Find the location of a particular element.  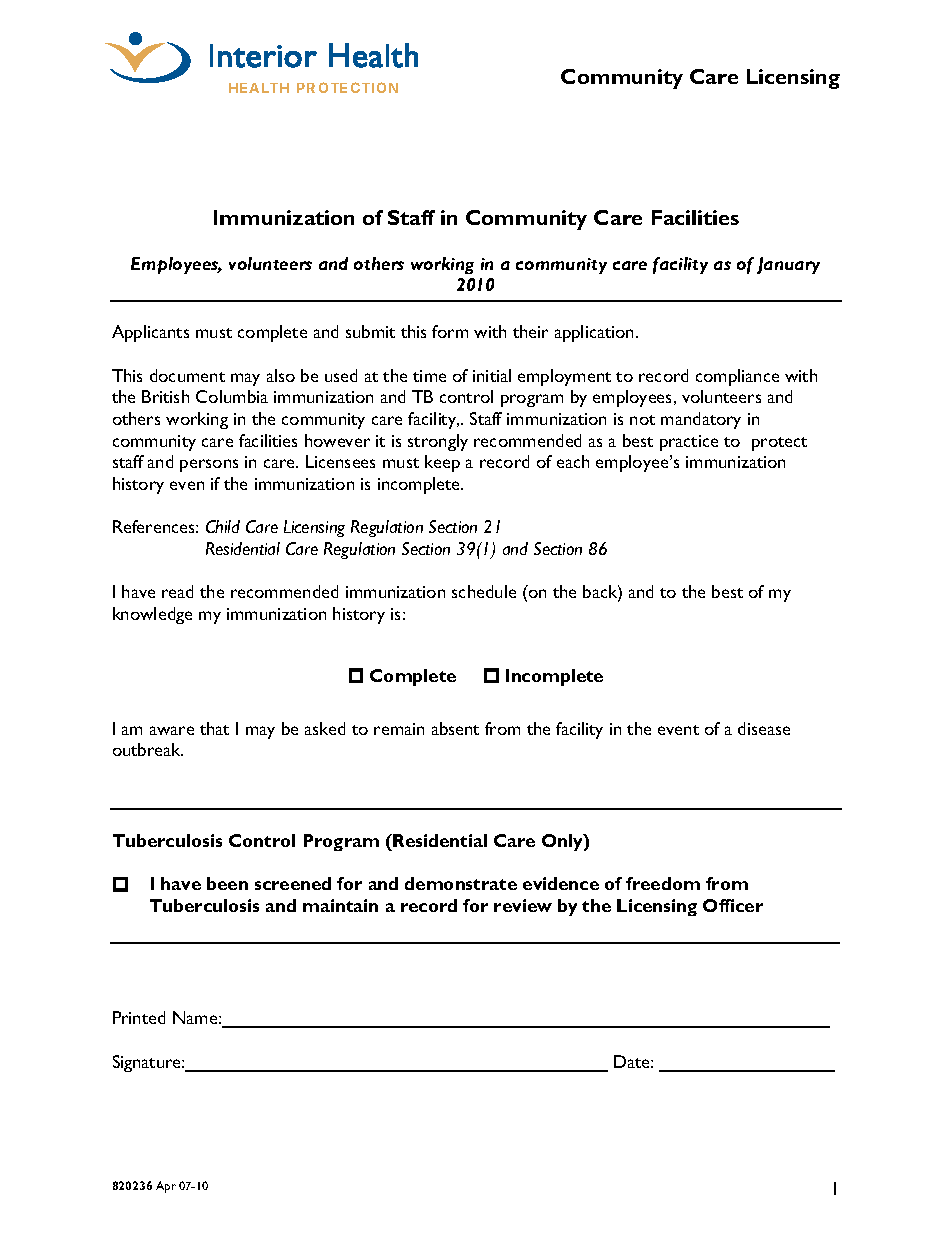

demonstrate is located at coordinates (461, 883).
